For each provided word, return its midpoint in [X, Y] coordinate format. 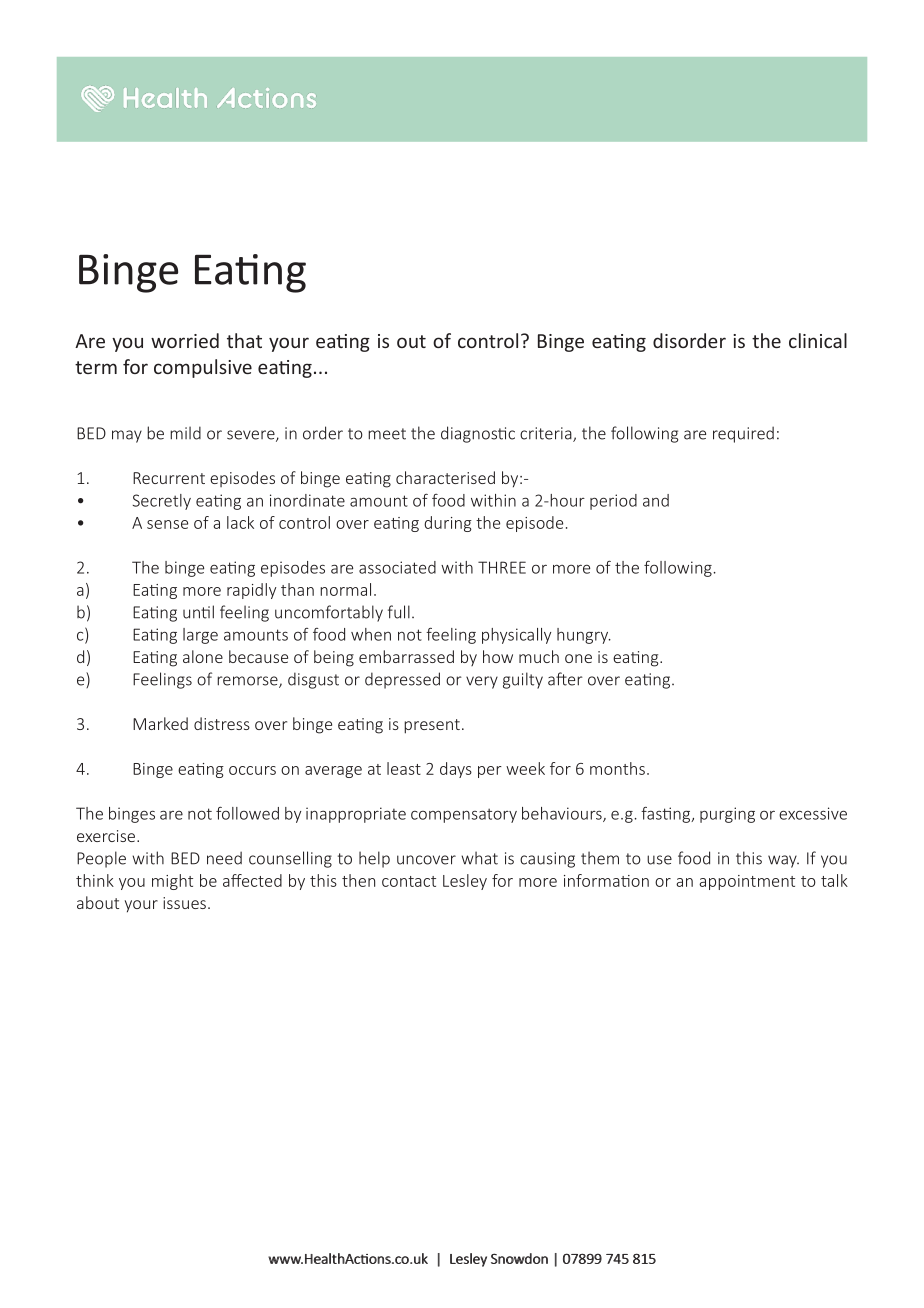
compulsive [203, 368]
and [656, 500]
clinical [818, 340]
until [198, 612]
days [456, 770]
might [172, 882]
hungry [584, 636]
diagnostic [478, 434]
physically [516, 636]
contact [409, 881]
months [617, 768]
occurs [252, 770]
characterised [445, 477]
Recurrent [169, 478]
